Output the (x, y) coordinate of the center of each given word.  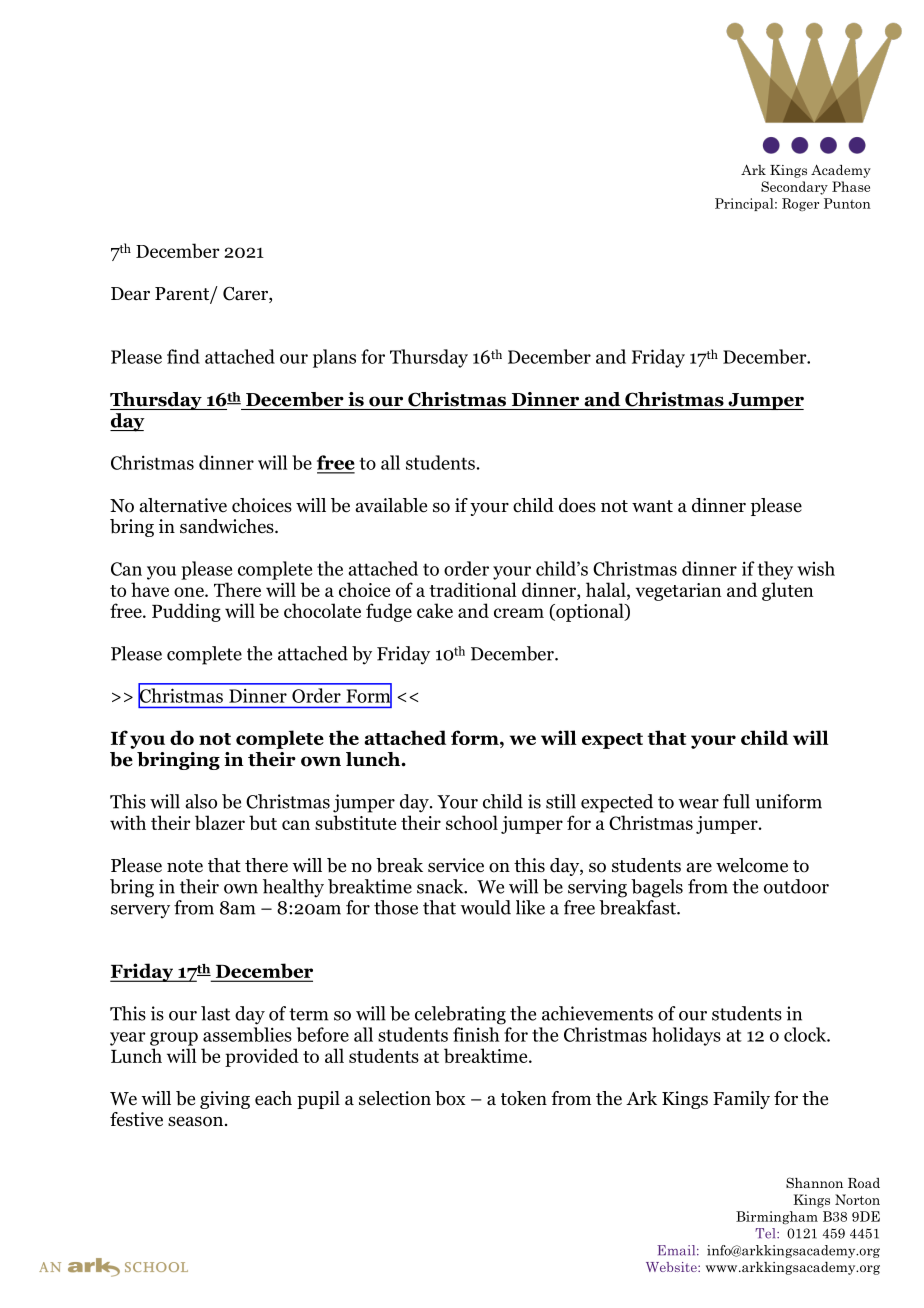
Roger (800, 204)
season (195, 1121)
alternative (183, 505)
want (652, 506)
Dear (130, 294)
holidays (686, 1036)
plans (334, 358)
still (561, 801)
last (215, 1013)
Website (672, 1267)
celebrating (460, 1015)
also (201, 801)
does (577, 505)
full (736, 801)
